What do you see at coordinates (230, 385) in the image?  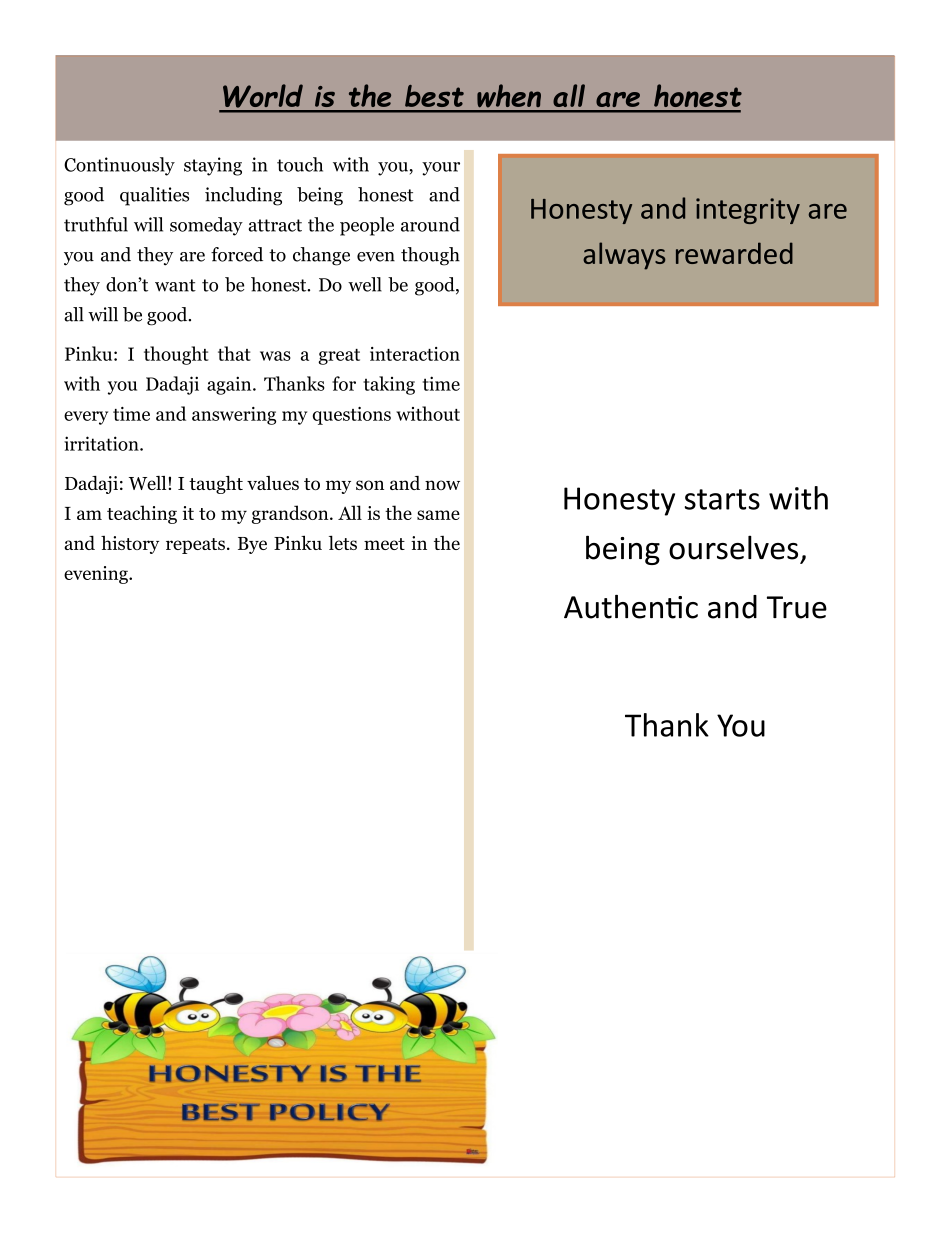 I see `again` at bounding box center [230, 385].
